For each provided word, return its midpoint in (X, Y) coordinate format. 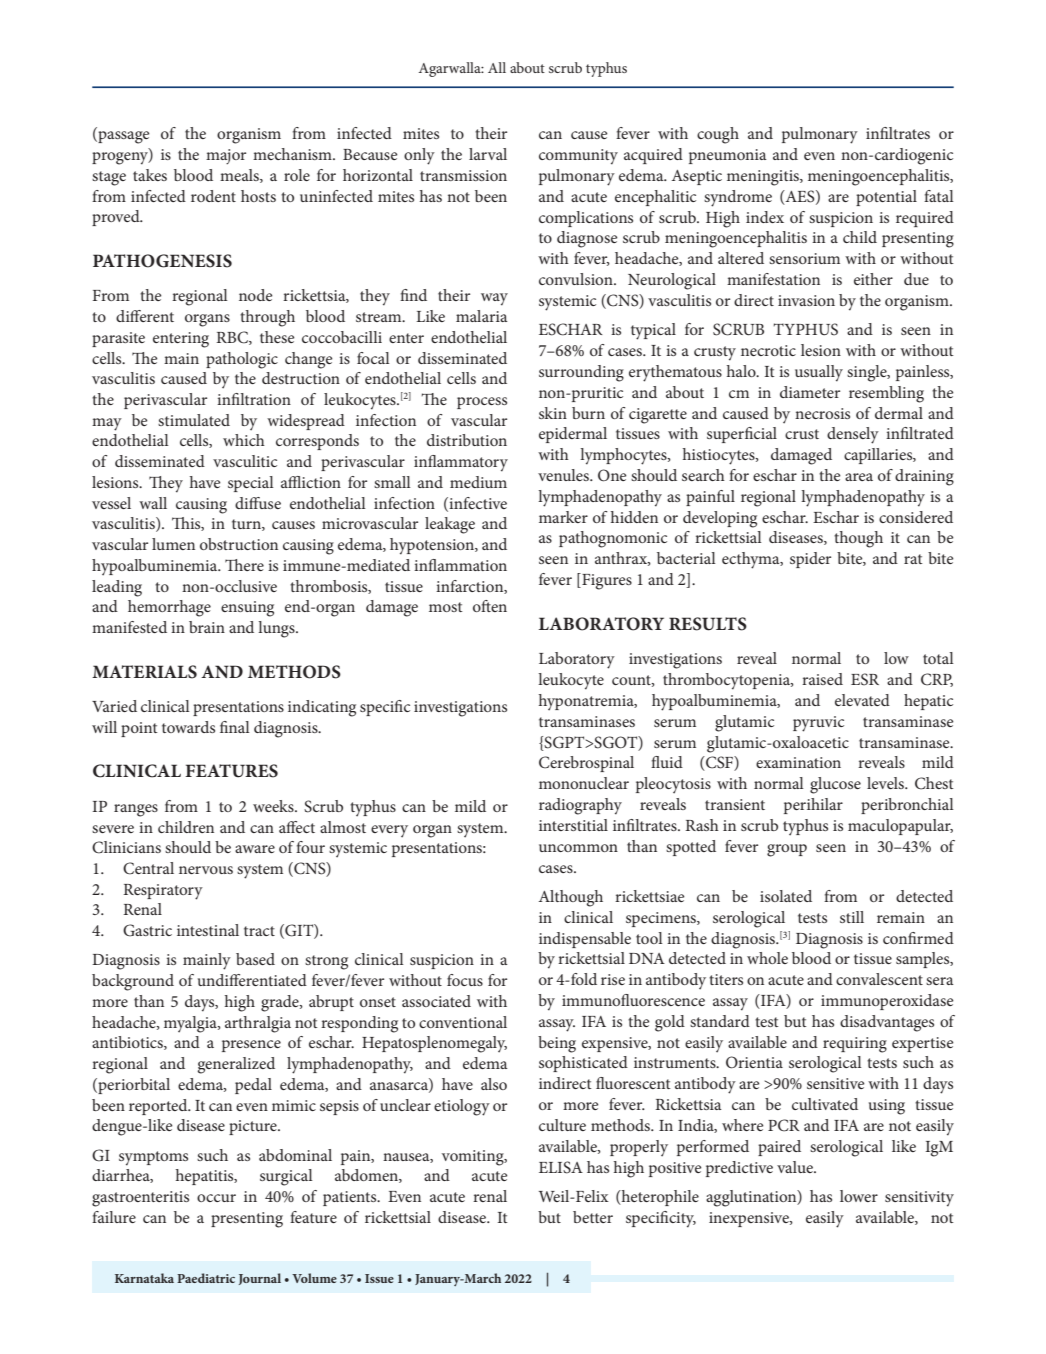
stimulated (194, 420)
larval (488, 154)
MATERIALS (144, 672)
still (852, 917)
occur (216, 1198)
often (490, 606)
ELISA (561, 1167)
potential (886, 198)
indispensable (585, 940)
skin (553, 413)
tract (259, 931)
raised (822, 679)
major (226, 156)
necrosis (822, 413)
